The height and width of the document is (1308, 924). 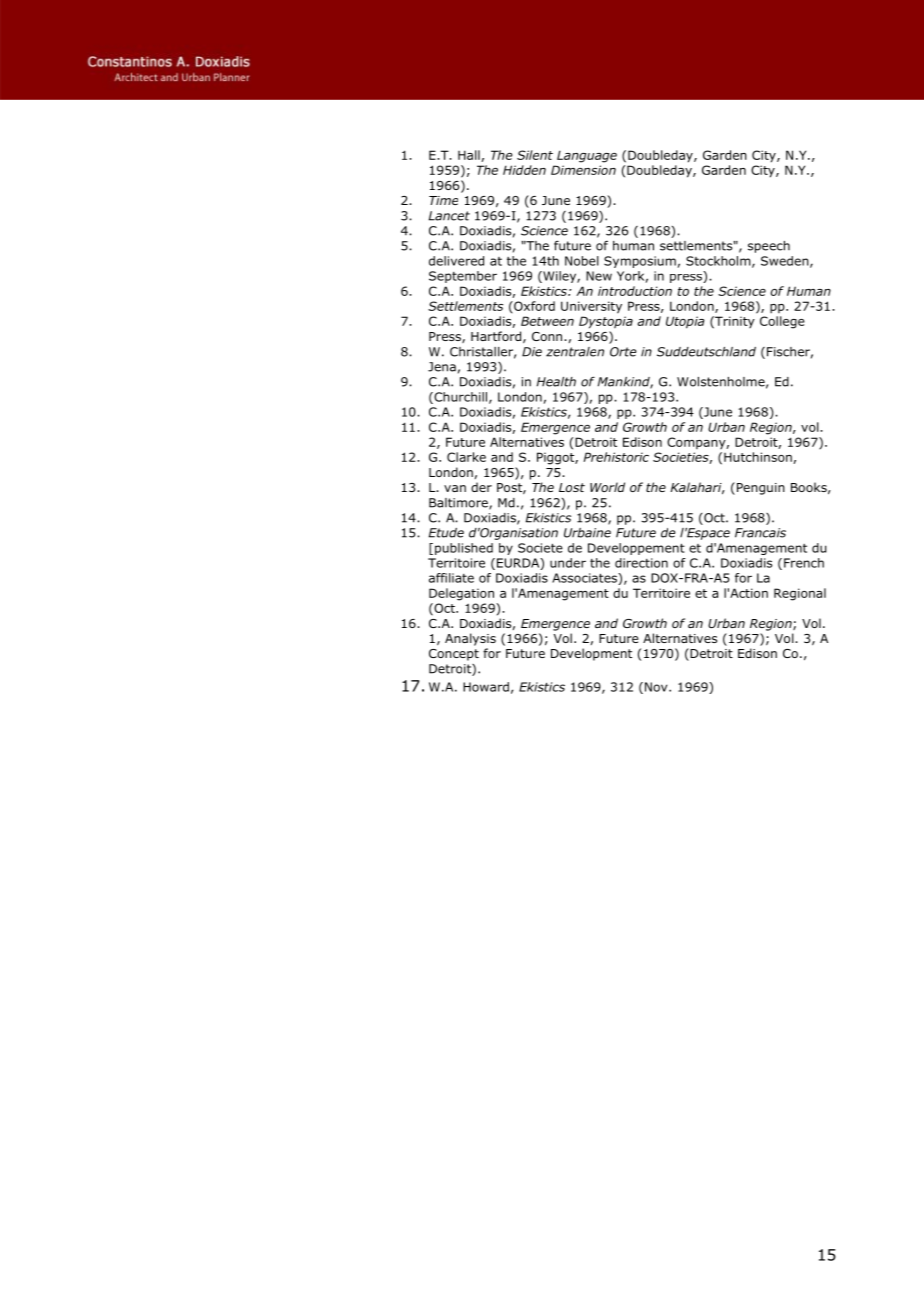 I want to click on Die, so click(x=532, y=352).
